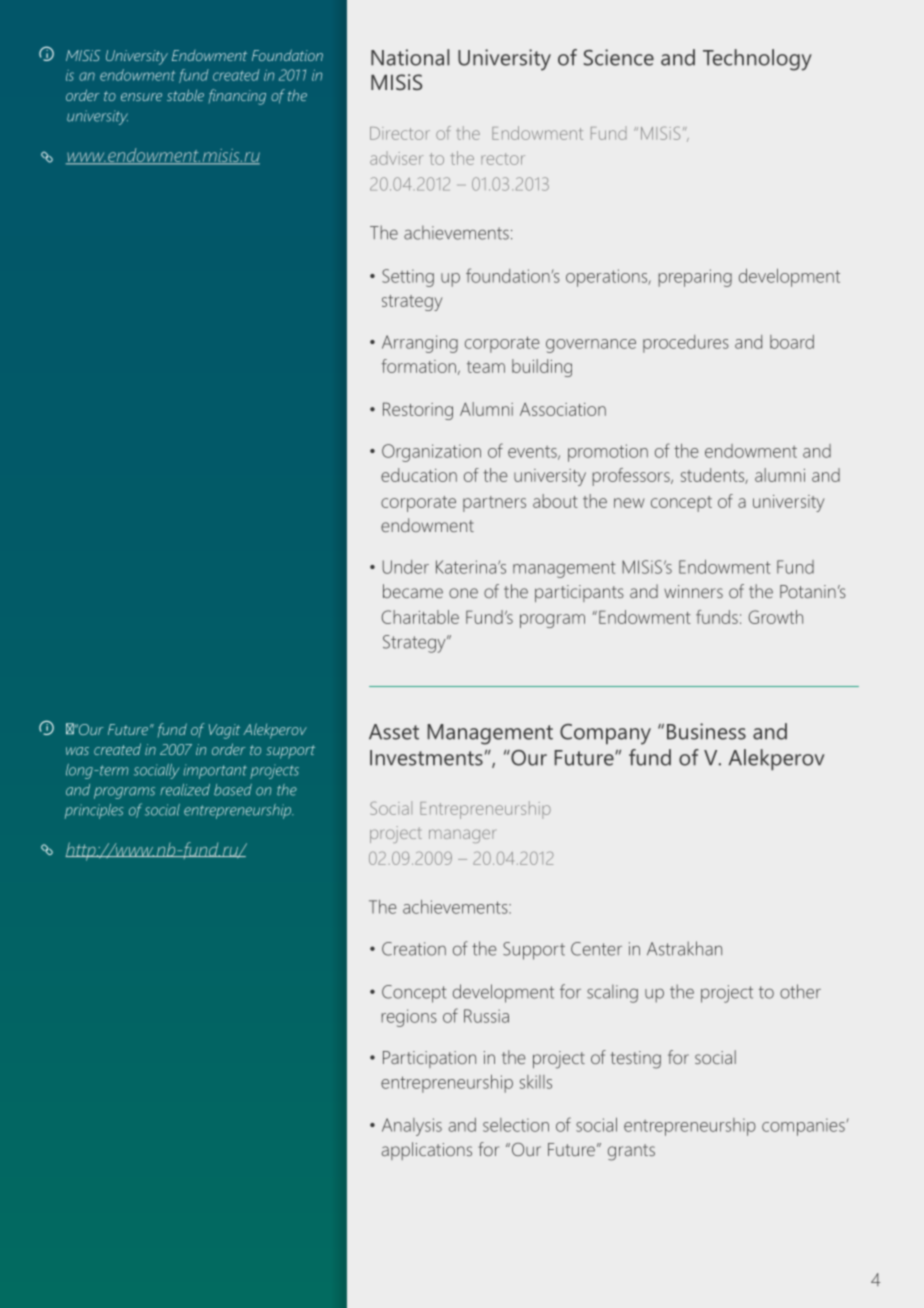 The height and width of the screenshot is (1308, 924). Describe the element at coordinates (185, 95) in the screenshot. I see `stable` at that location.
